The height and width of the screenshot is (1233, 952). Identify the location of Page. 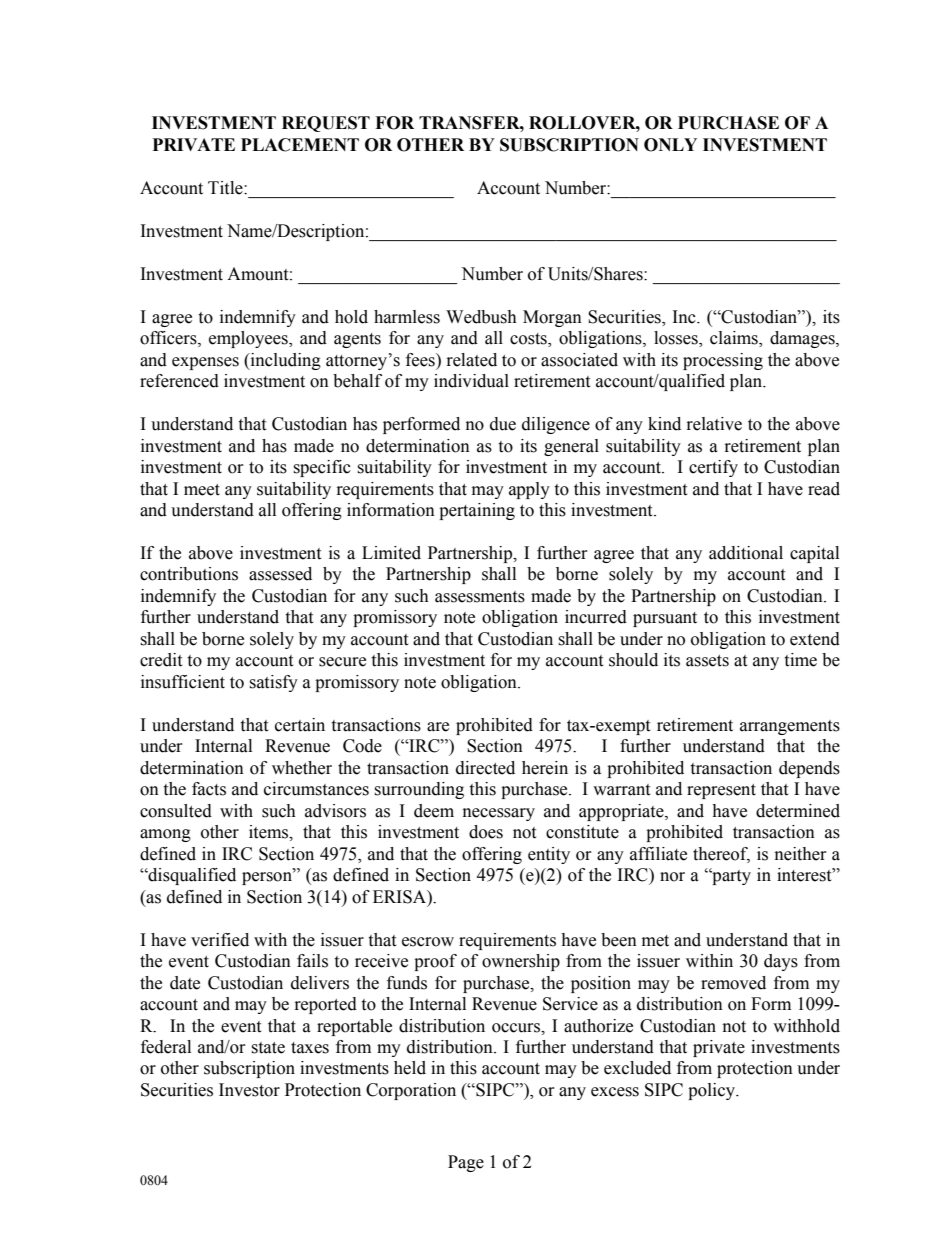
(466, 1163).
